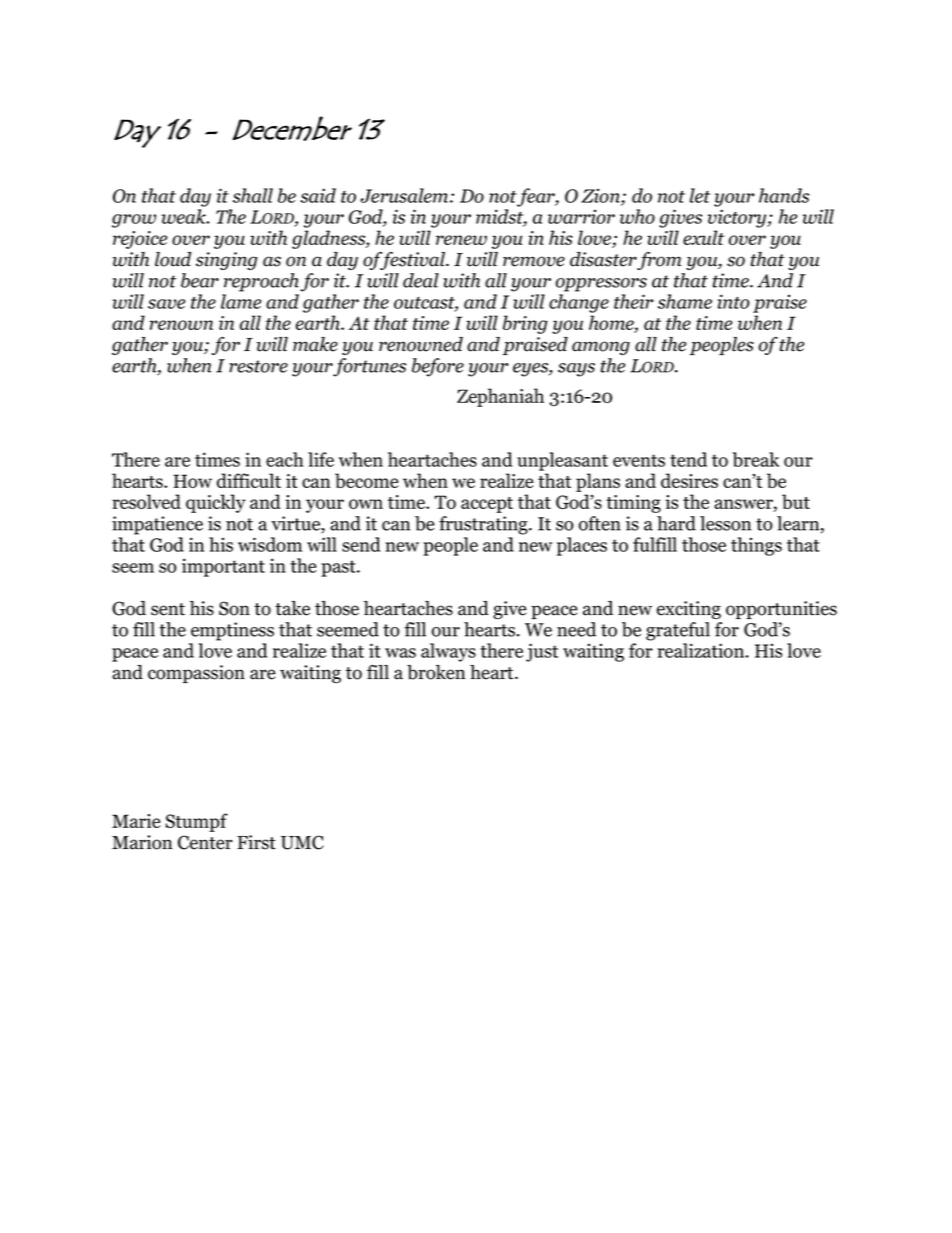  Describe the element at coordinates (253, 195) in the page. I see `shall` at that location.
